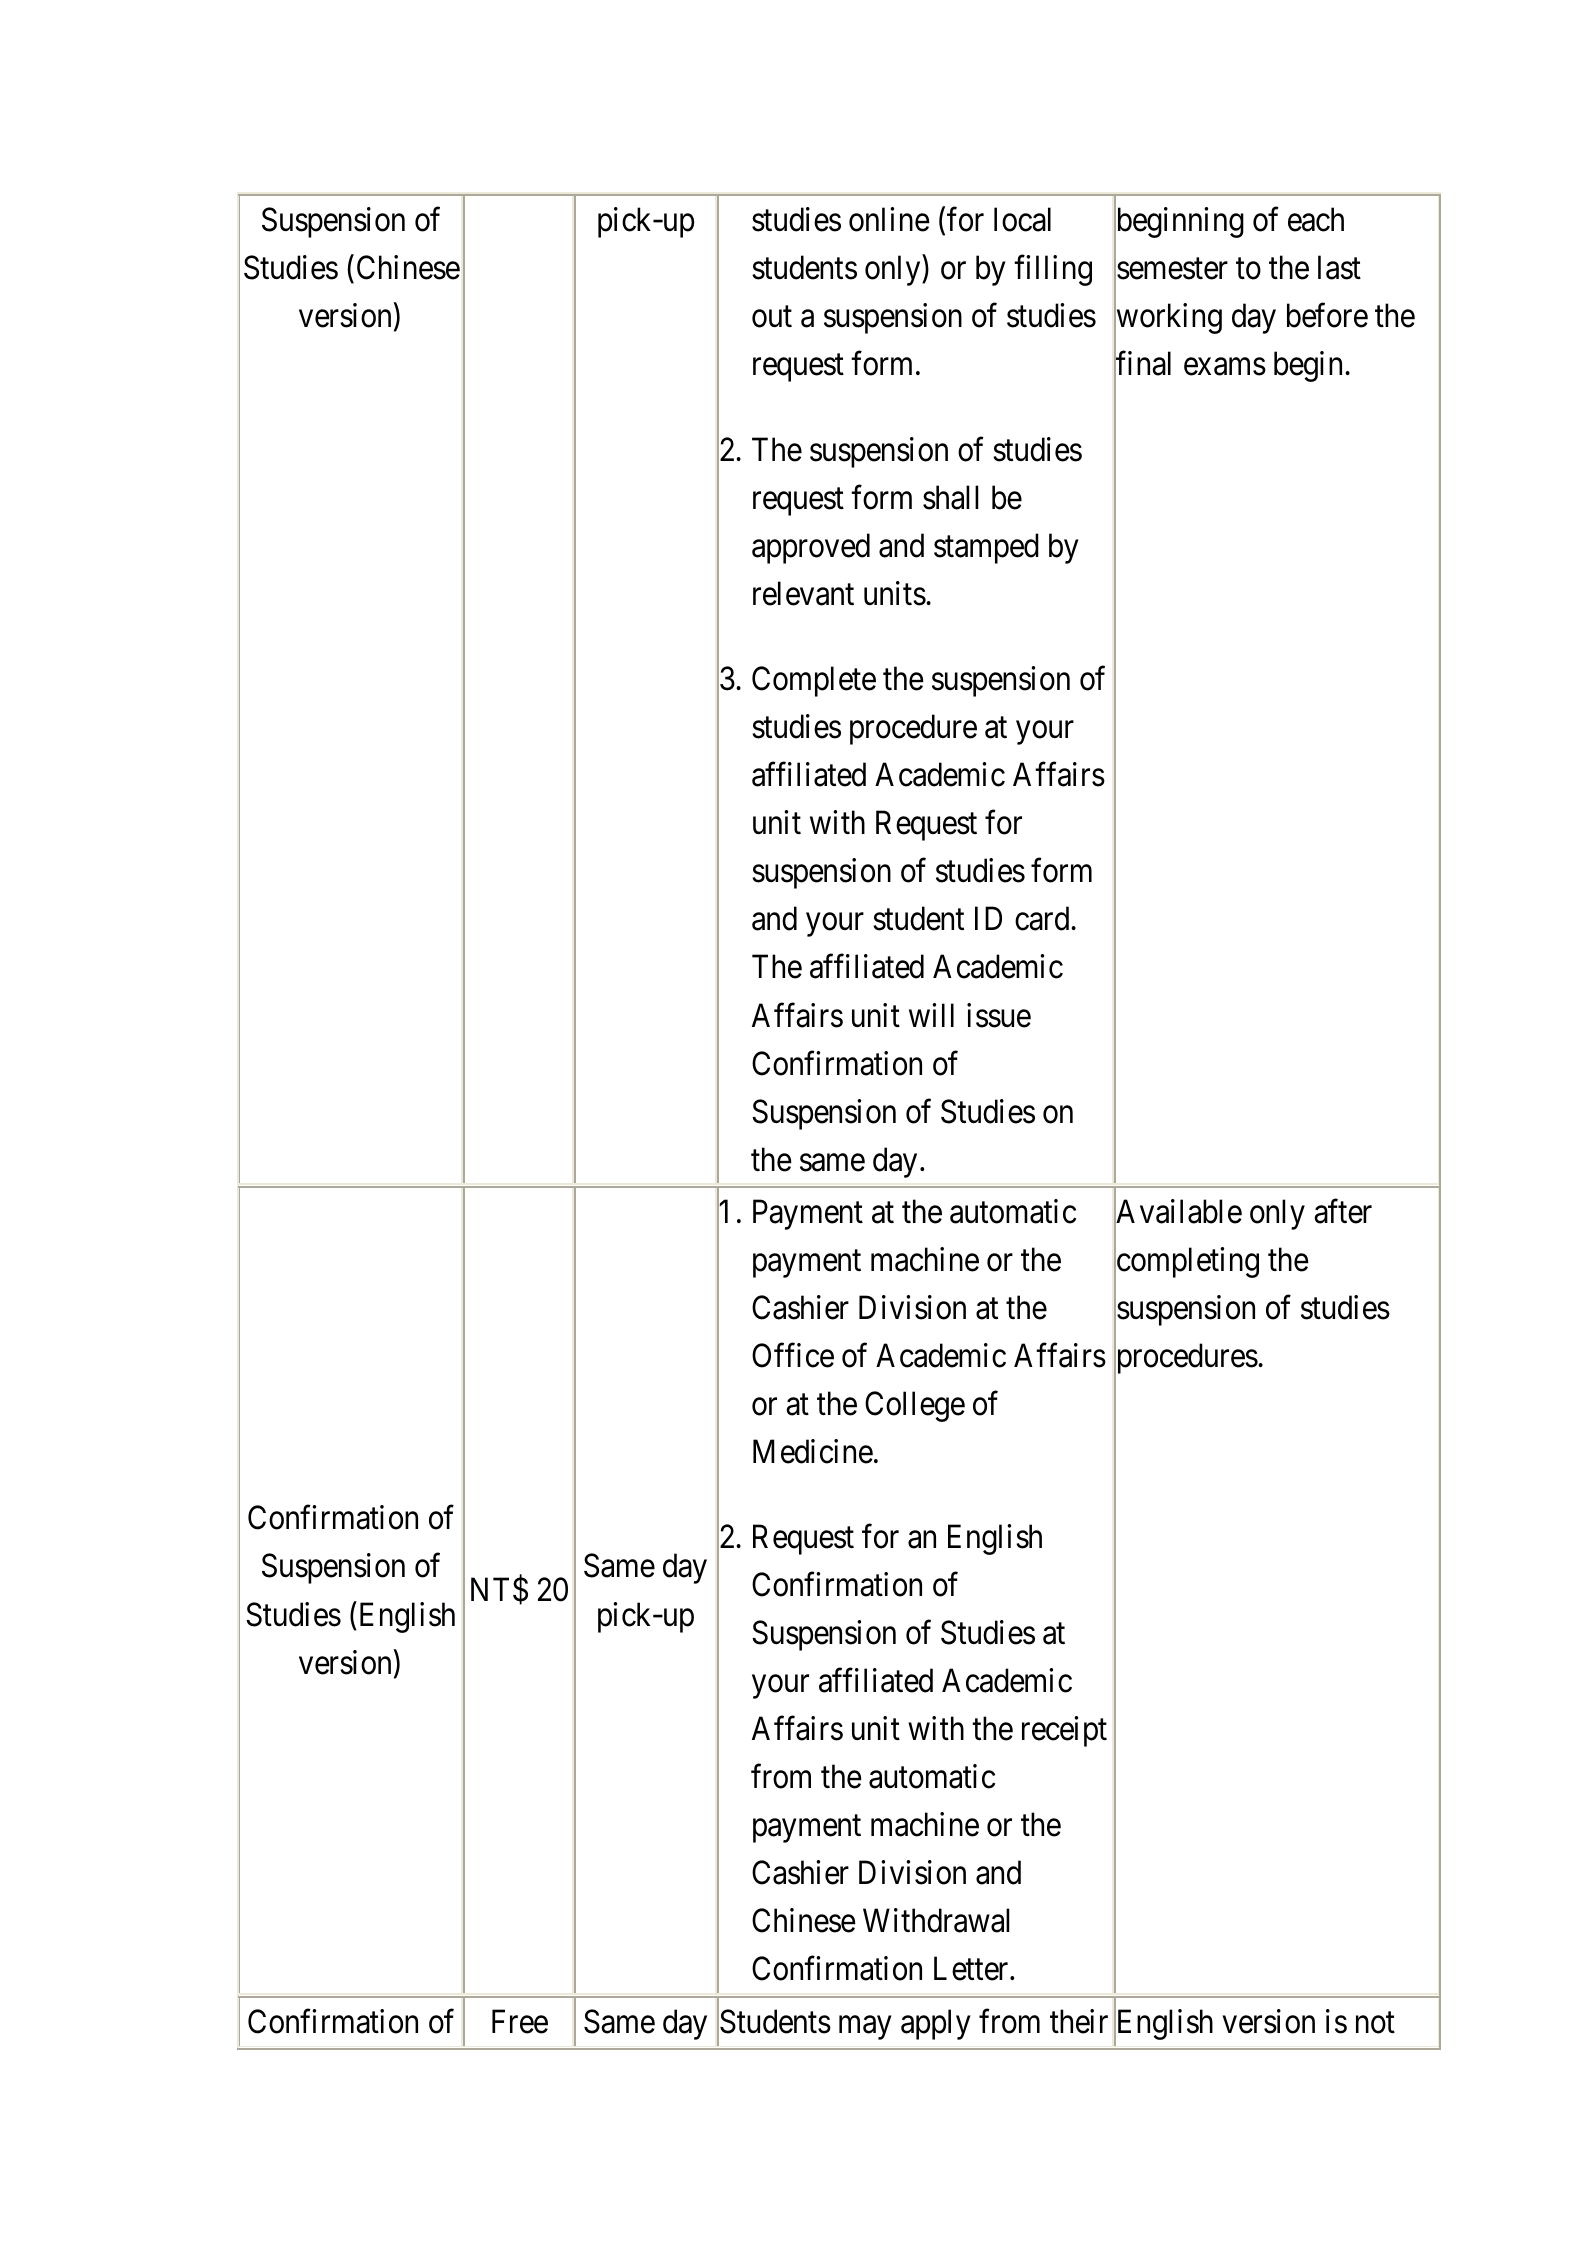 The height and width of the image is (2247, 1589). What do you see at coordinates (889, 219) in the image?
I see `online` at bounding box center [889, 219].
